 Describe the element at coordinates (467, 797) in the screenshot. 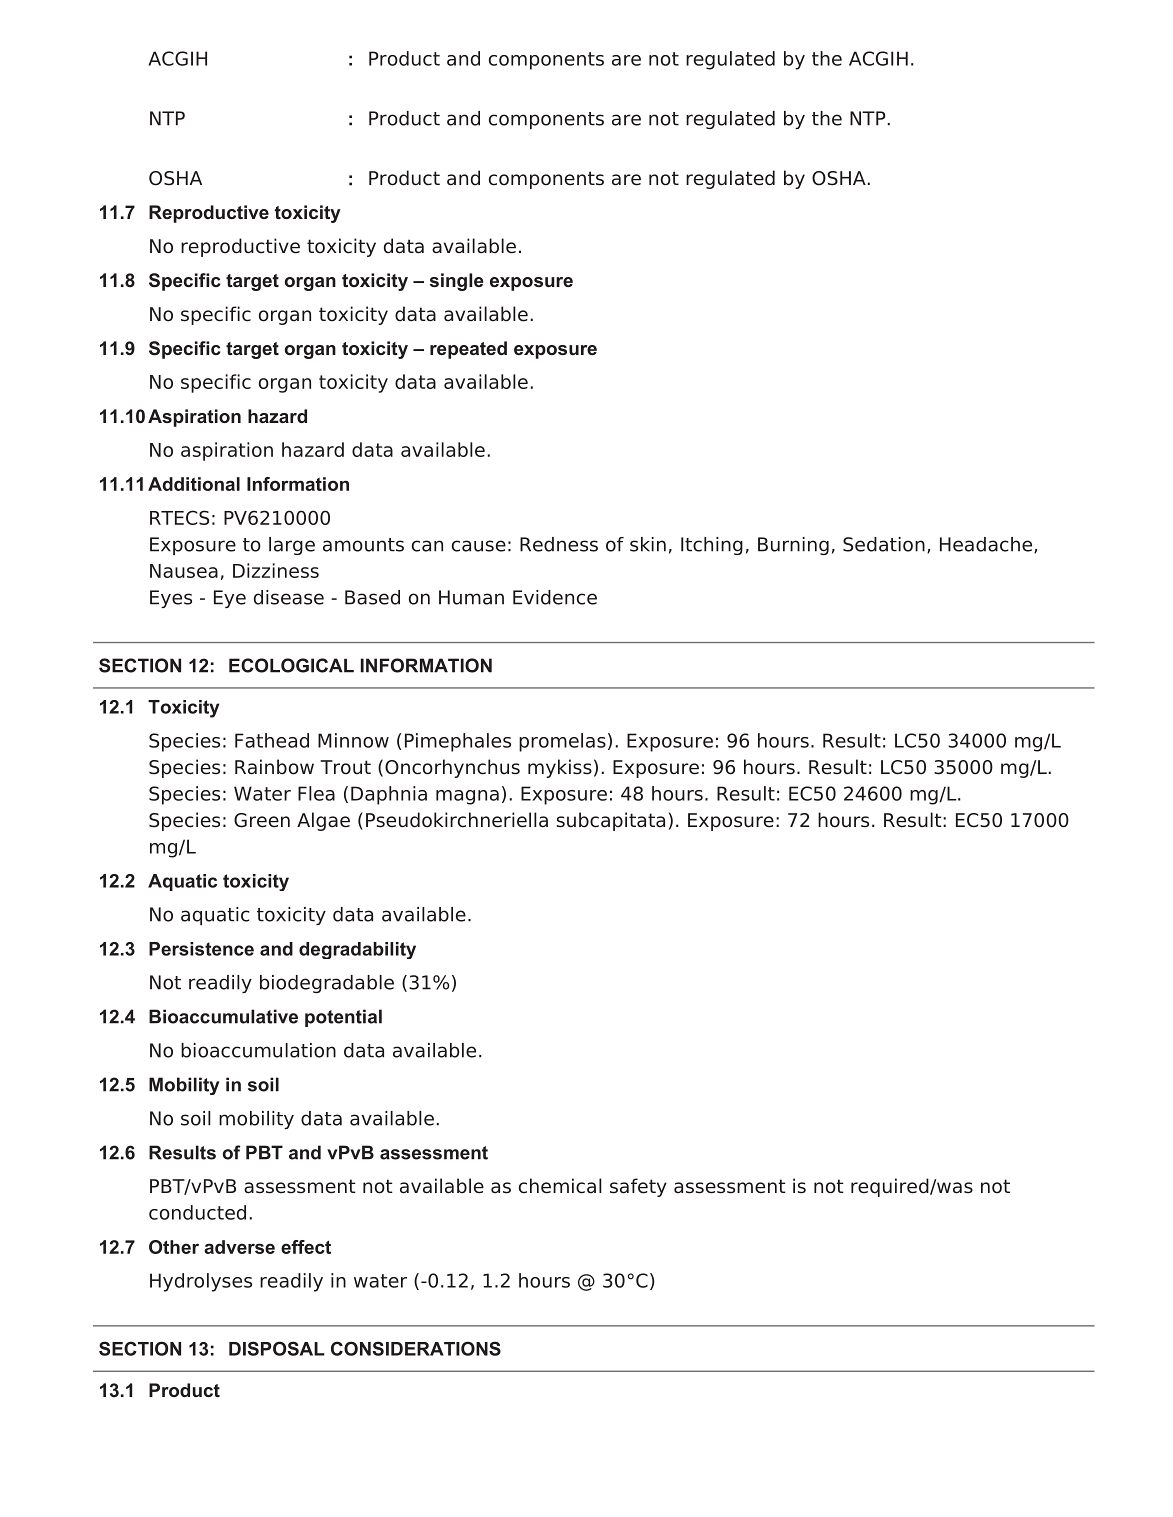

I see `magna` at that location.
